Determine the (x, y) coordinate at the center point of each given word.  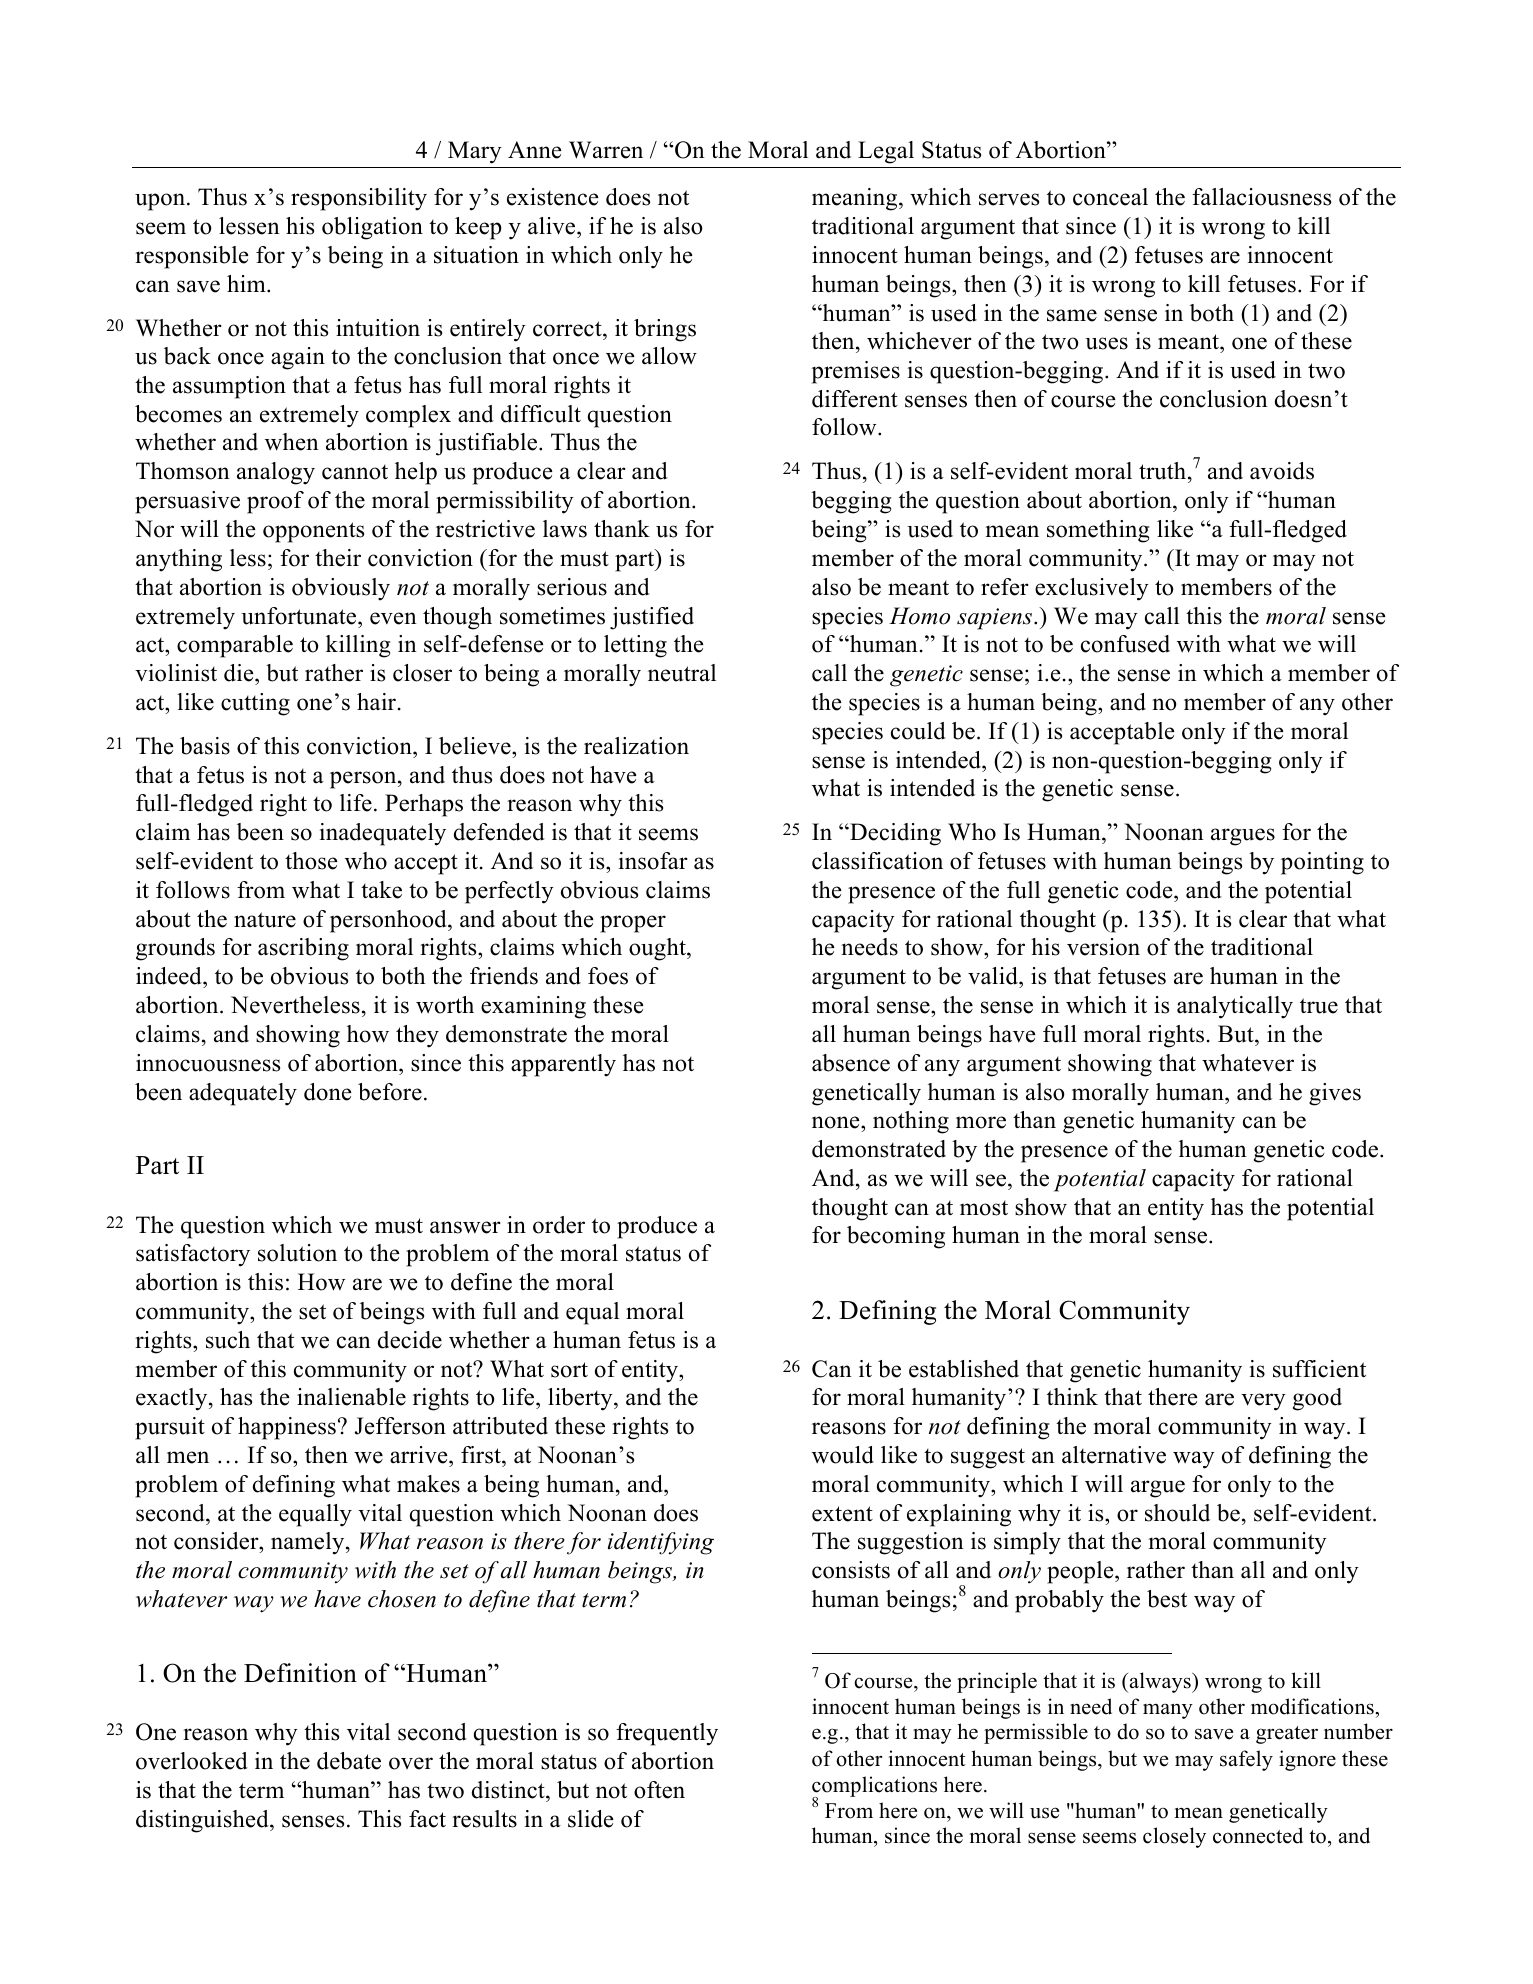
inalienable (351, 1397)
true (1319, 1006)
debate (349, 1761)
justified (652, 618)
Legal (886, 152)
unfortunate (300, 616)
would (843, 1455)
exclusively (1092, 589)
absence (851, 1063)
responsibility (359, 199)
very (1263, 1402)
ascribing (303, 949)
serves (1009, 199)
